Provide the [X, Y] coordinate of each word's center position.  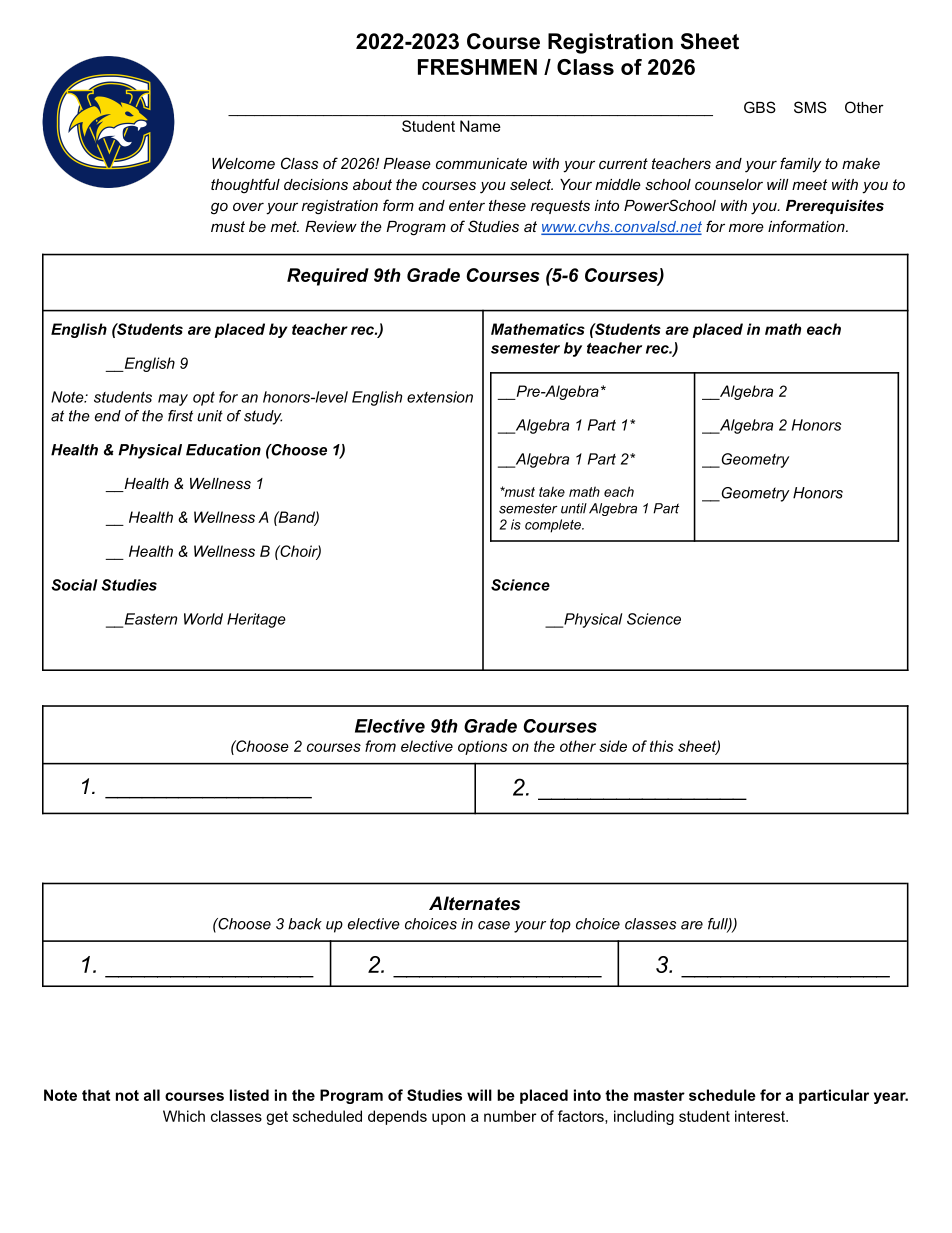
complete [554, 526]
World [203, 619]
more [746, 227]
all [152, 1095]
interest [761, 1116]
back [305, 924]
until [574, 508]
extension [440, 397]
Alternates [474, 903]
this [661, 746]
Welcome [243, 163]
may [173, 400]
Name [480, 126]
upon [448, 1119]
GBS [760, 107]
